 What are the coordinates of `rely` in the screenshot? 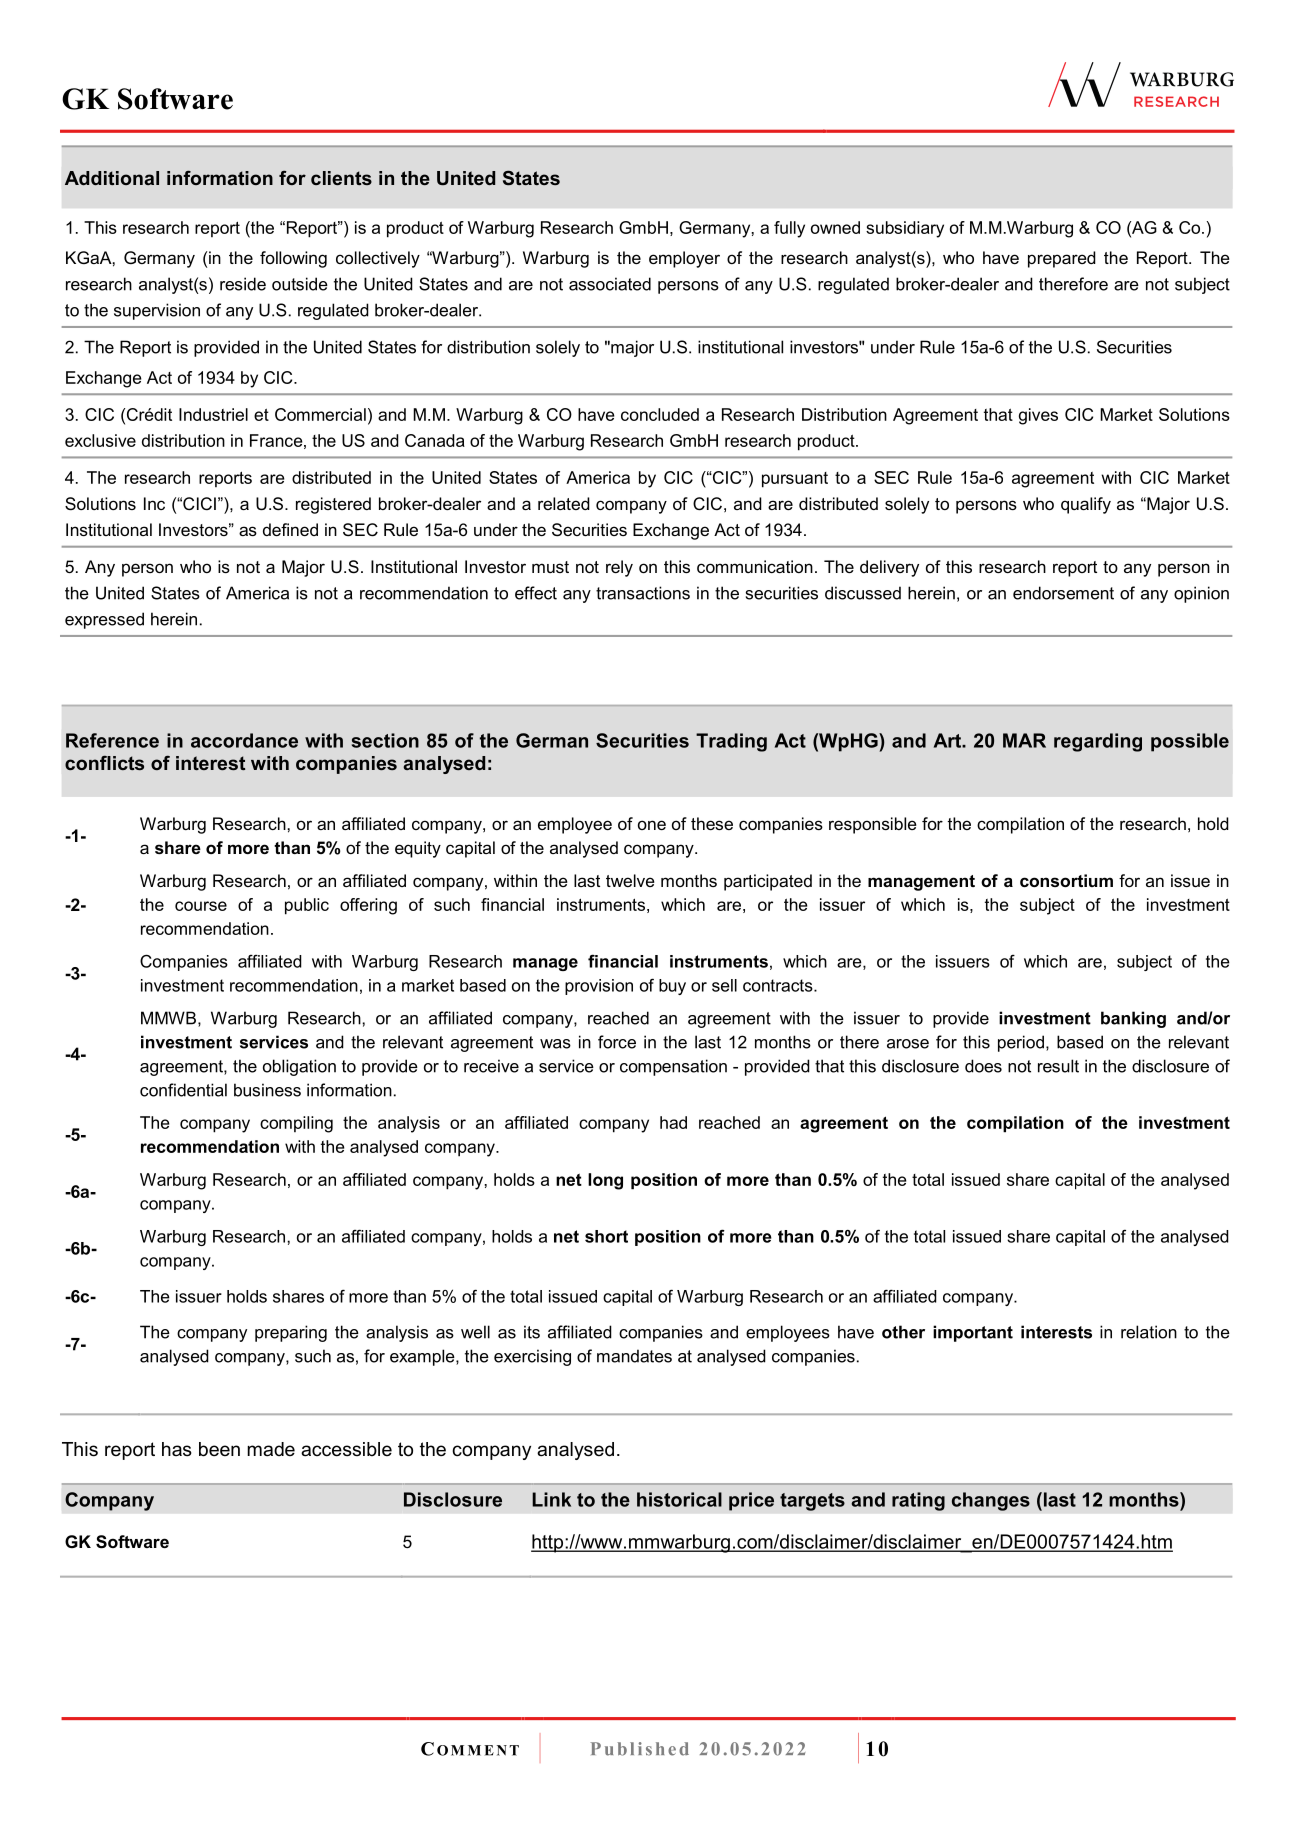 It's located at (619, 568).
